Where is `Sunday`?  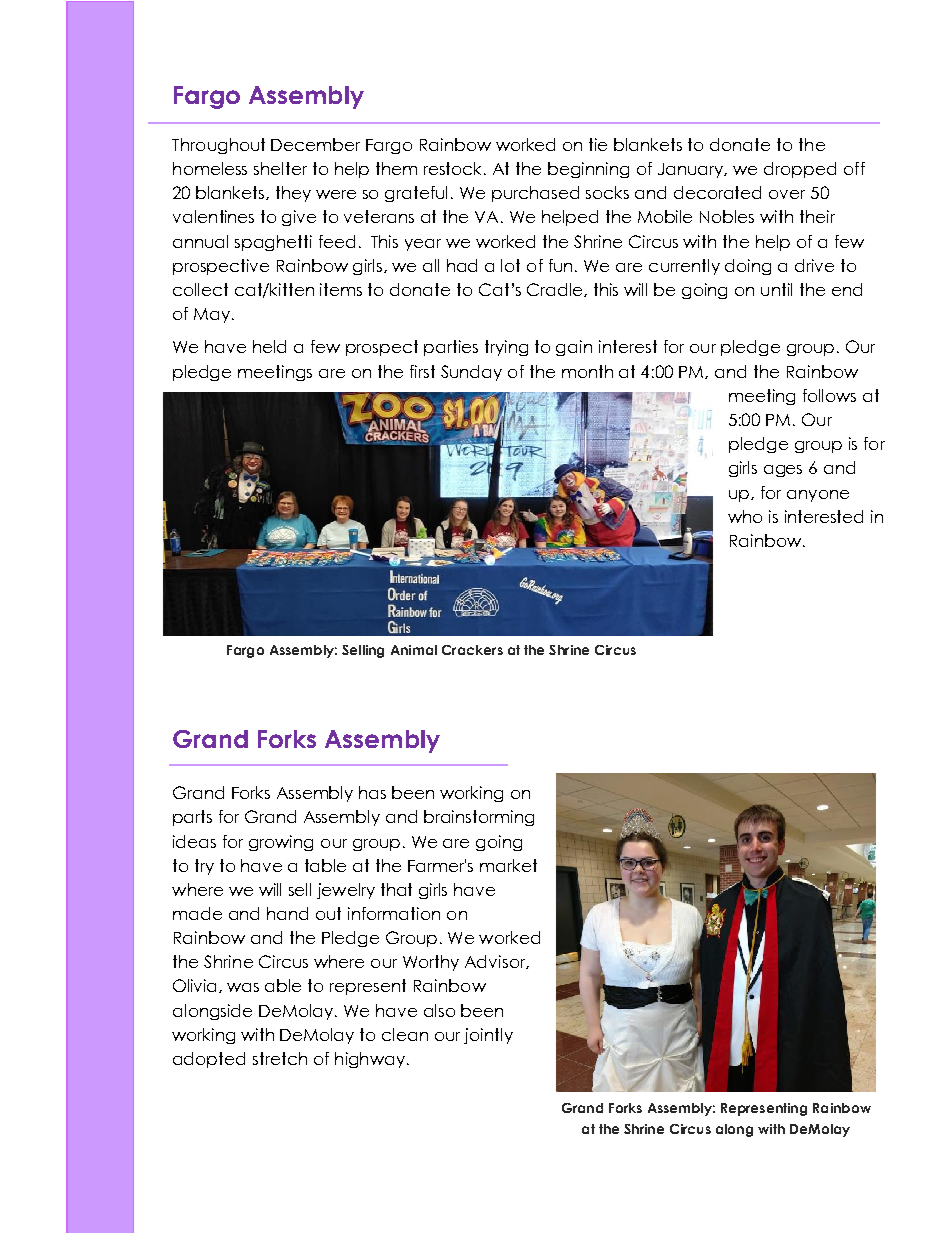 Sunday is located at coordinates (471, 373).
